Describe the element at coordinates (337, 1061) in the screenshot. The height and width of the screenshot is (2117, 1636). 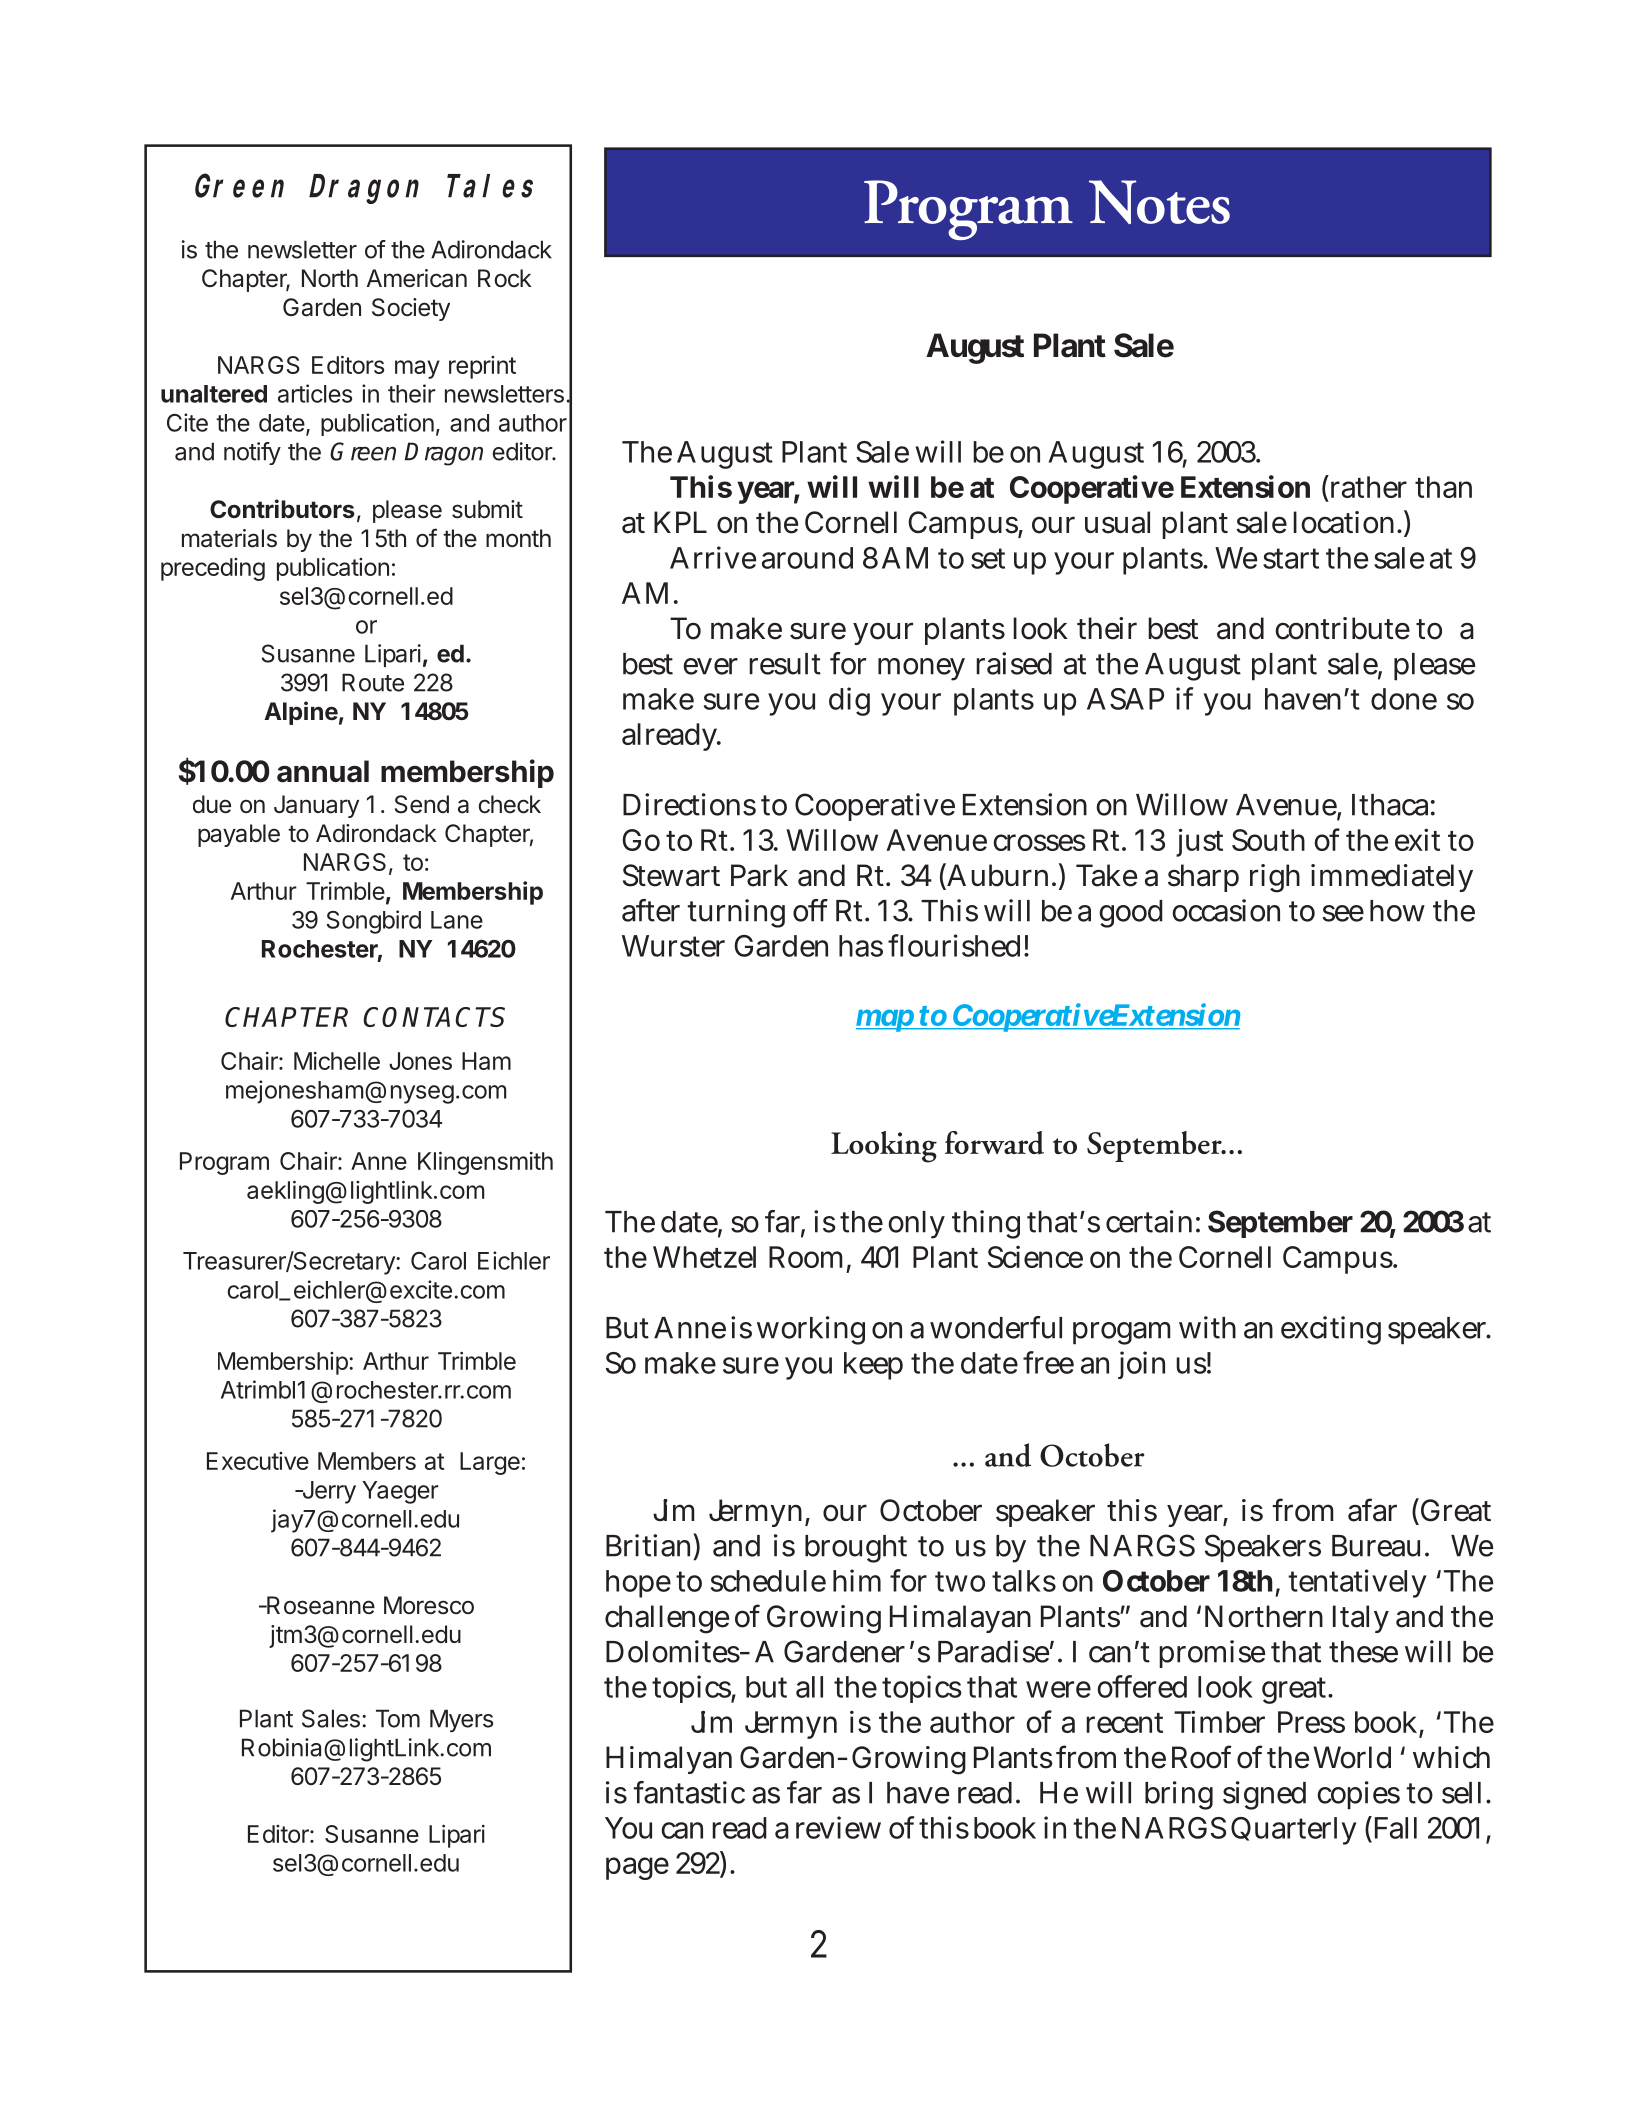
I see `Michelle` at that location.
